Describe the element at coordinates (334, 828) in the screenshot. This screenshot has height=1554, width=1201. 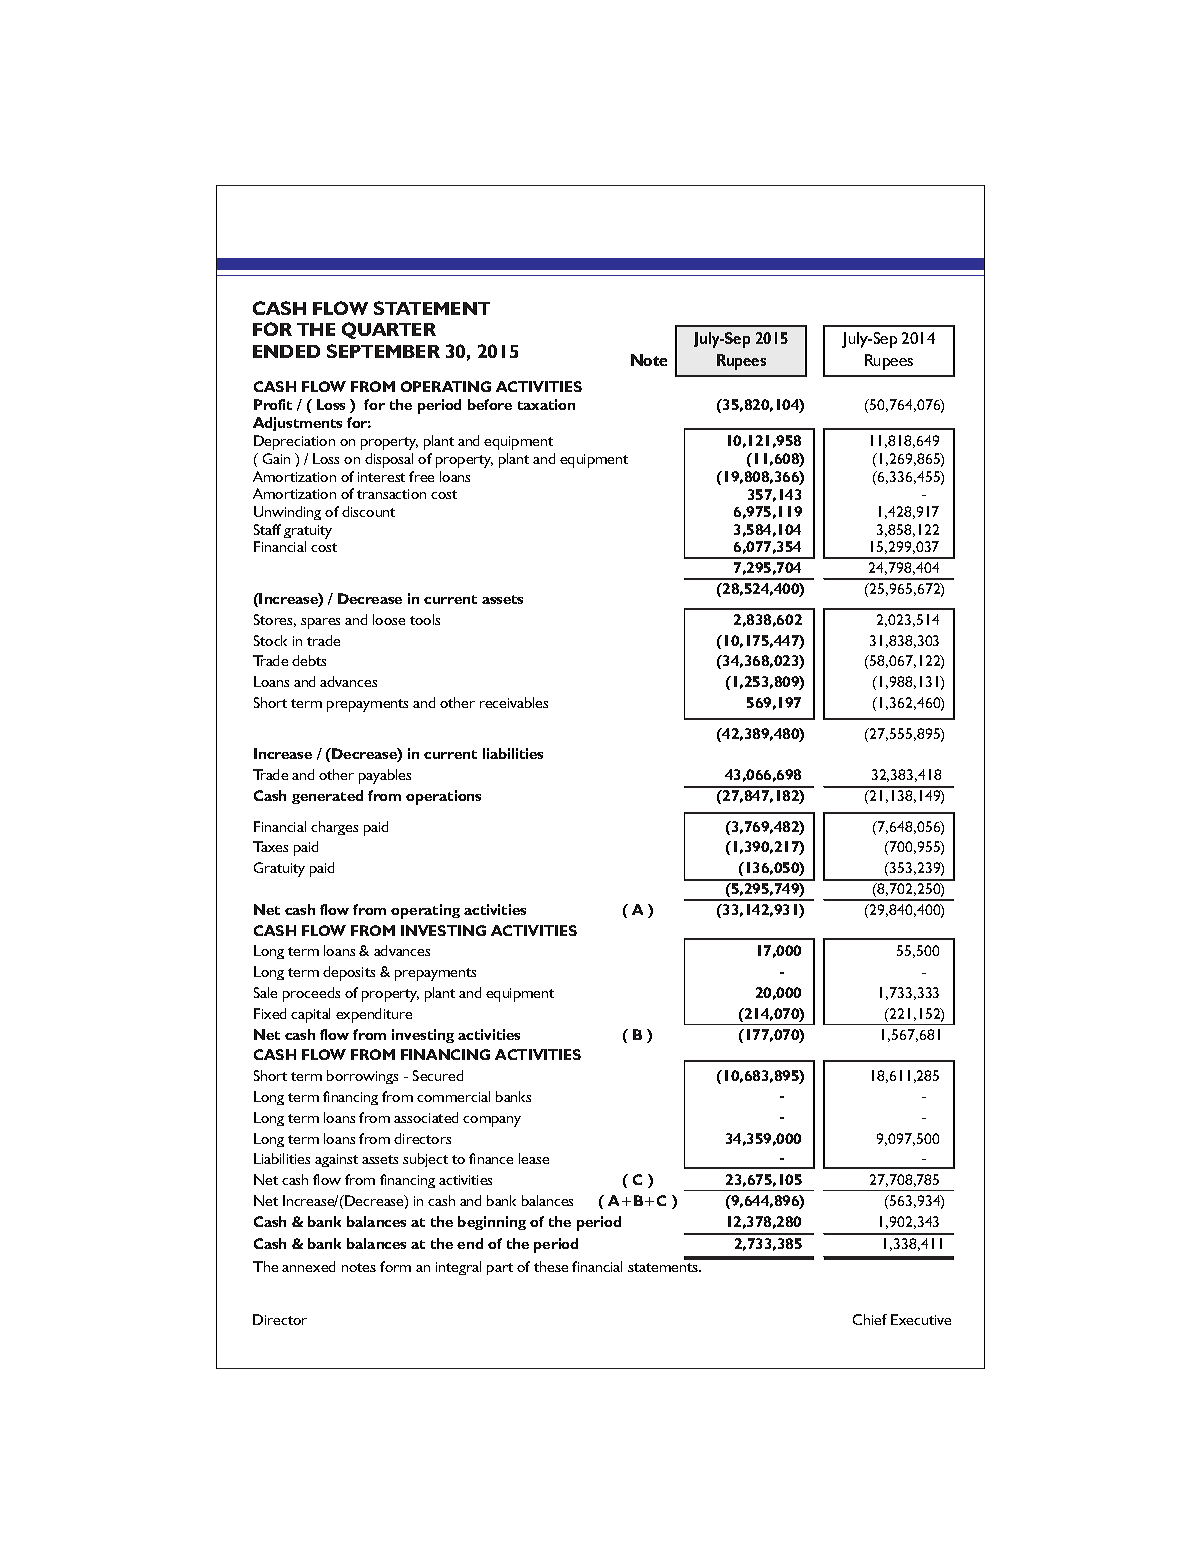
I see `charges` at that location.
